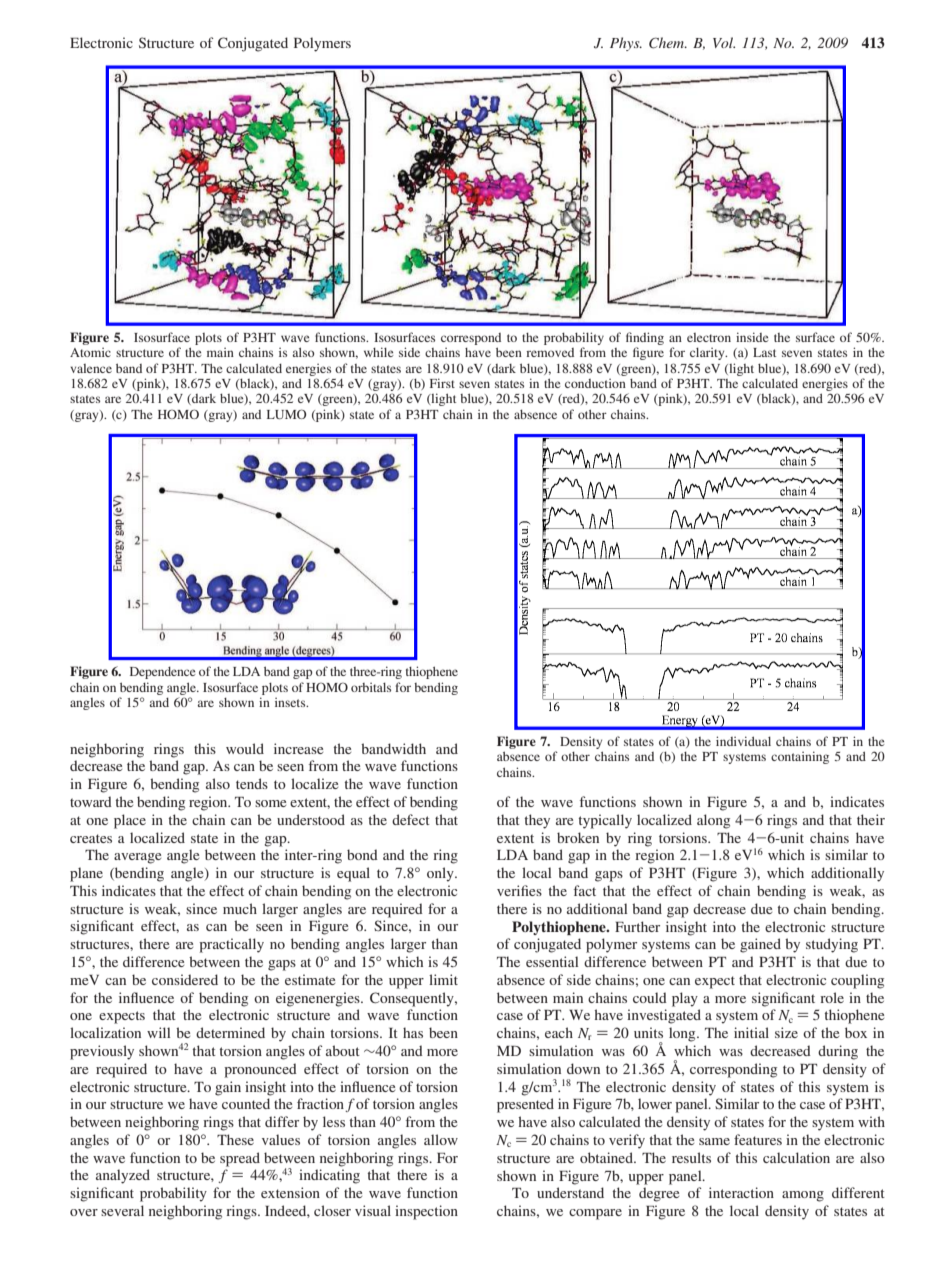  Describe the element at coordinates (371, 687) in the screenshot. I see `orbitals` at that location.
